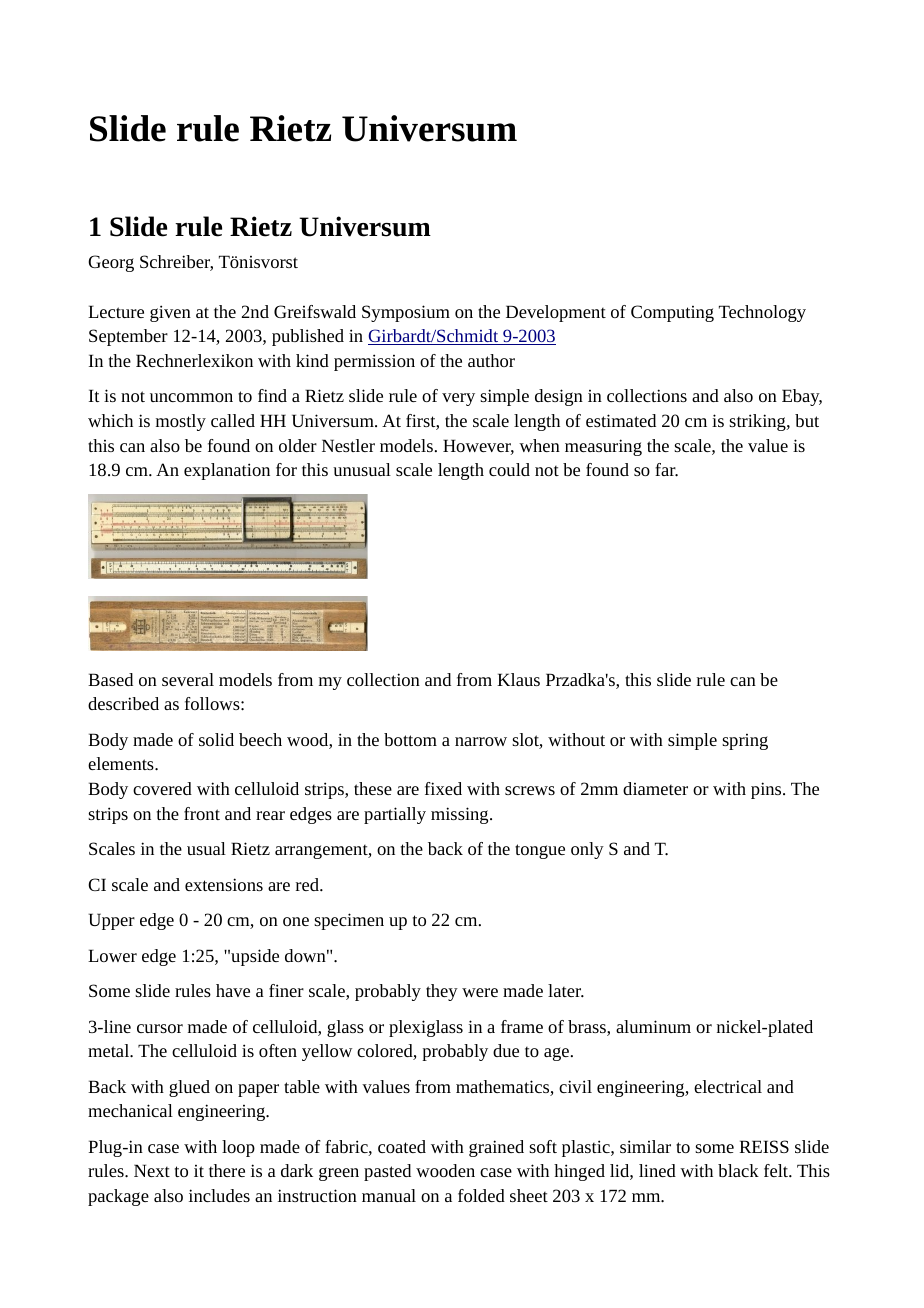  I want to click on front, so click(202, 813).
